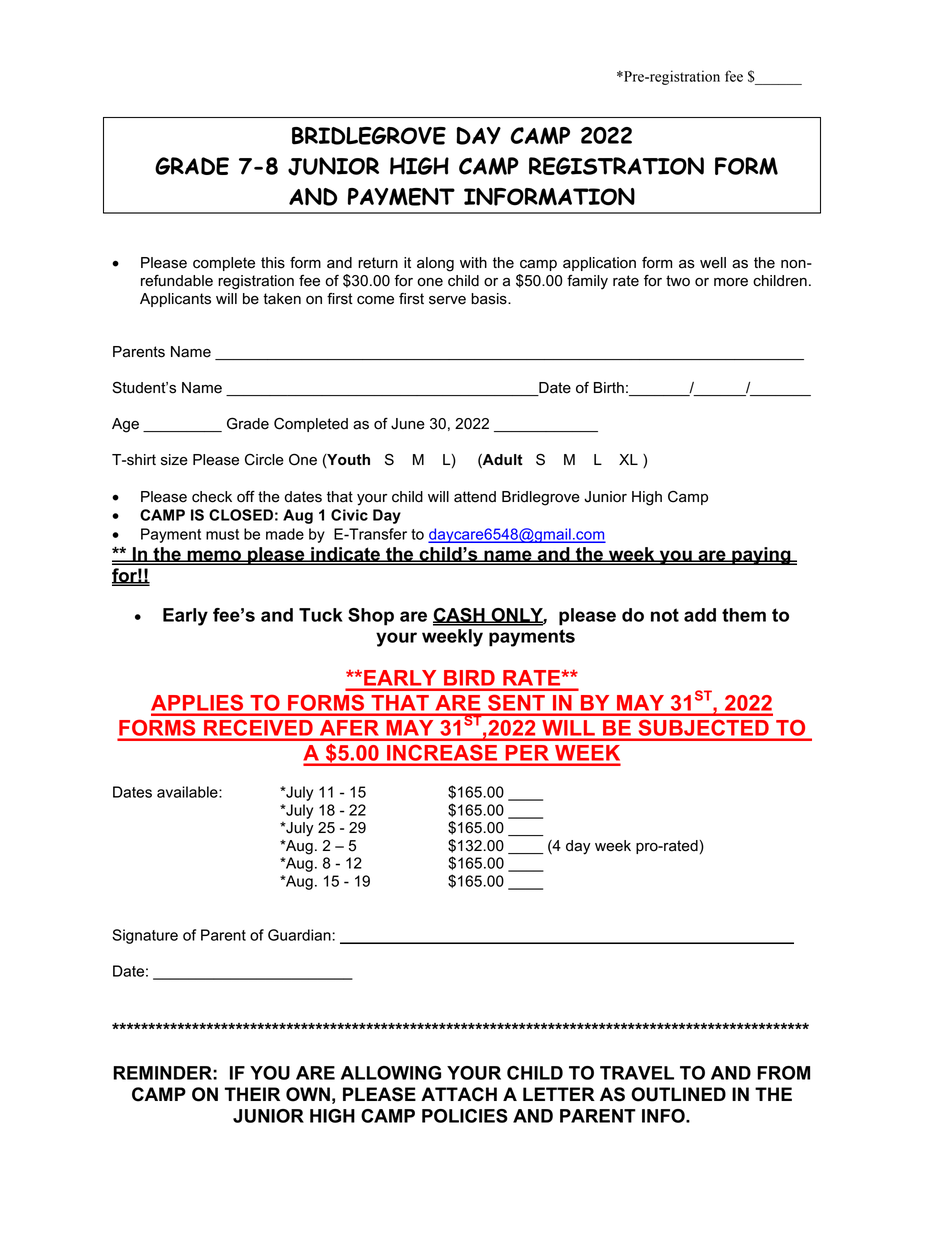 This screenshot has width=952, height=1233. Describe the element at coordinates (447, 300) in the screenshot. I see `serve` at that location.
